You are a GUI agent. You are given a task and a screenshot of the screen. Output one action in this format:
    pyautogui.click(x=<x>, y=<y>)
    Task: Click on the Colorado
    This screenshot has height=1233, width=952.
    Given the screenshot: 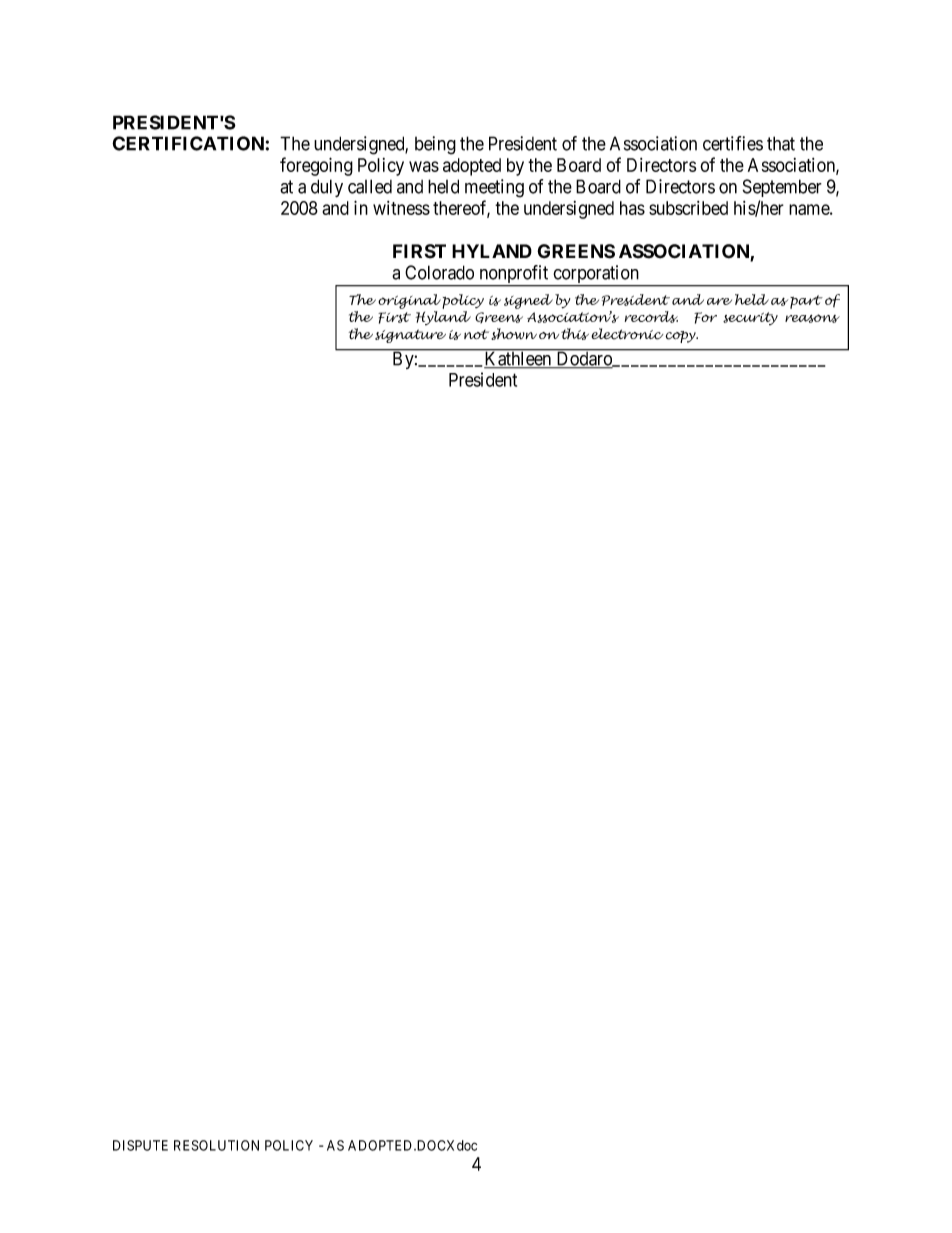 What is the action you would take?
    pyautogui.click(x=439, y=272)
